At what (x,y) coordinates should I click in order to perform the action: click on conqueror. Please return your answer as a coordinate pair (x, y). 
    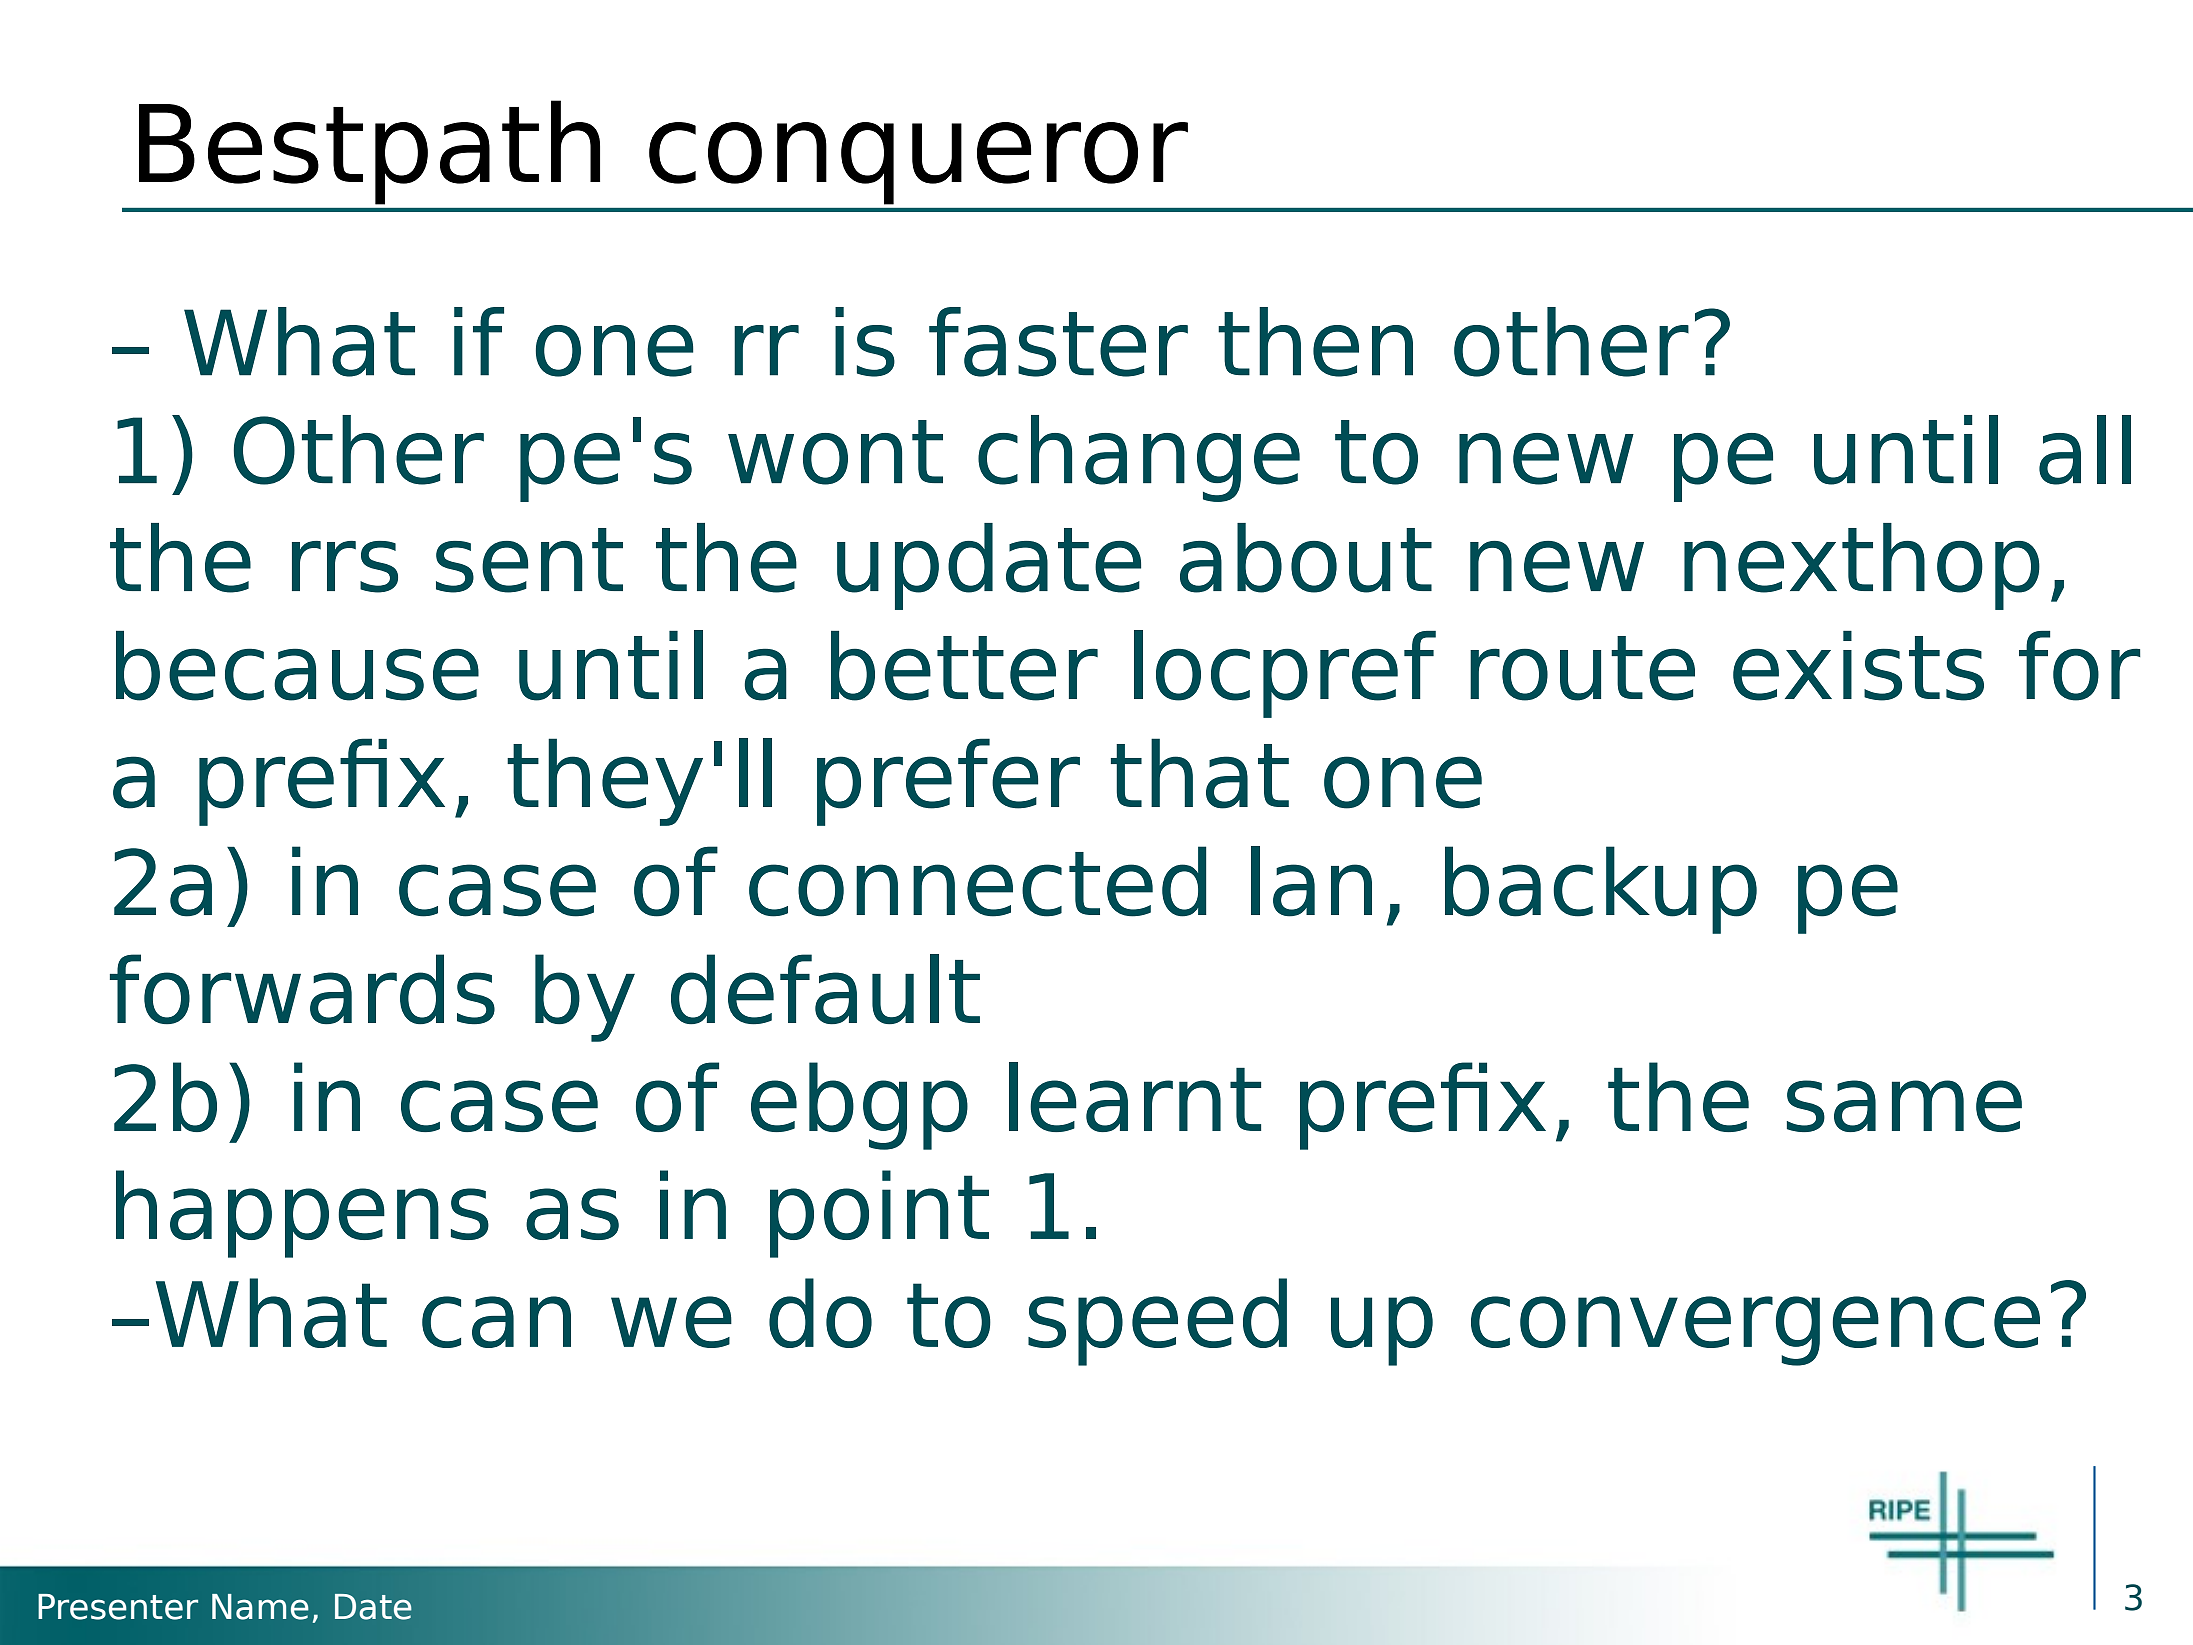
    Looking at the image, I should click on (918, 163).
